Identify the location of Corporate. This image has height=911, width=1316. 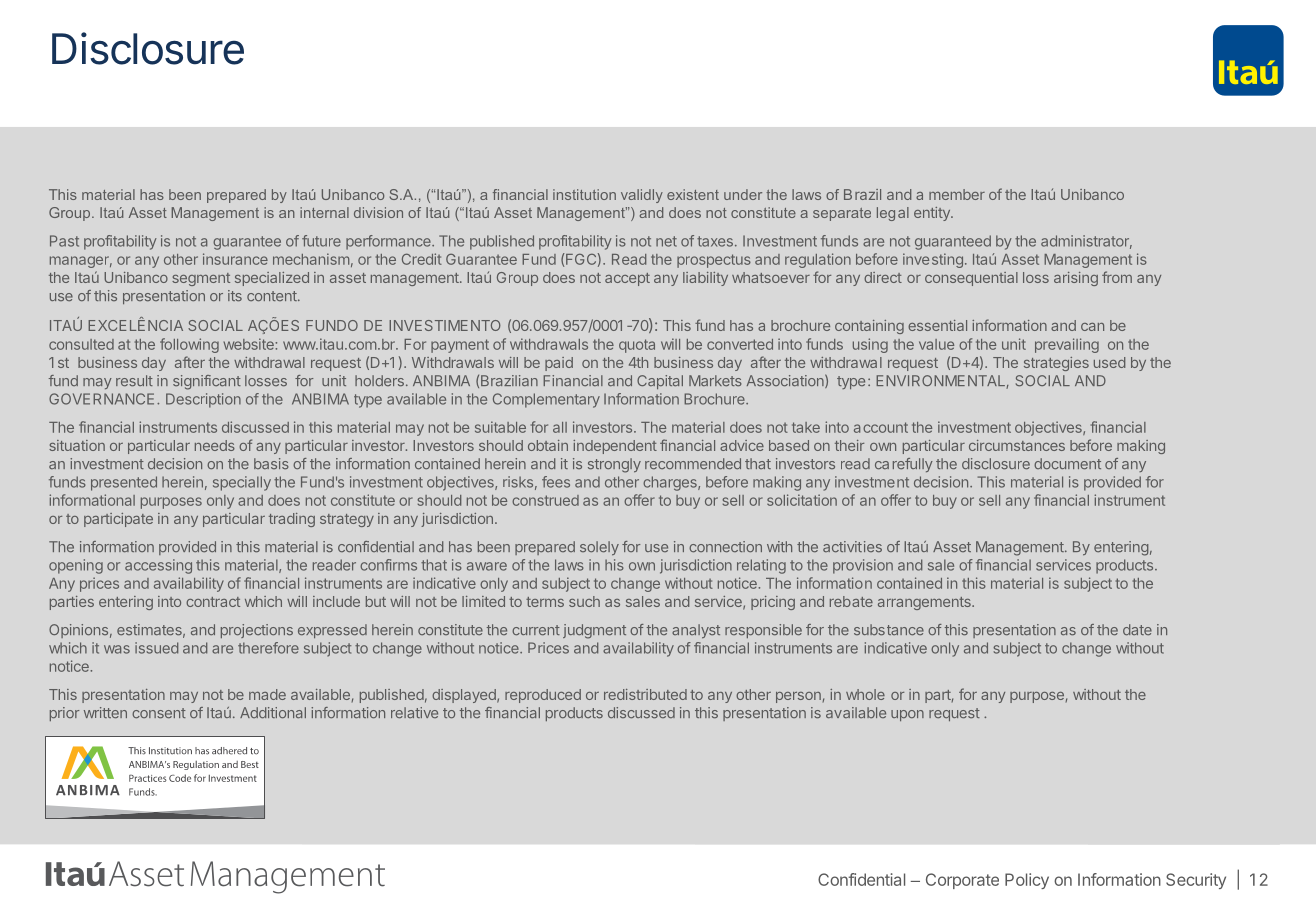
(962, 881).
